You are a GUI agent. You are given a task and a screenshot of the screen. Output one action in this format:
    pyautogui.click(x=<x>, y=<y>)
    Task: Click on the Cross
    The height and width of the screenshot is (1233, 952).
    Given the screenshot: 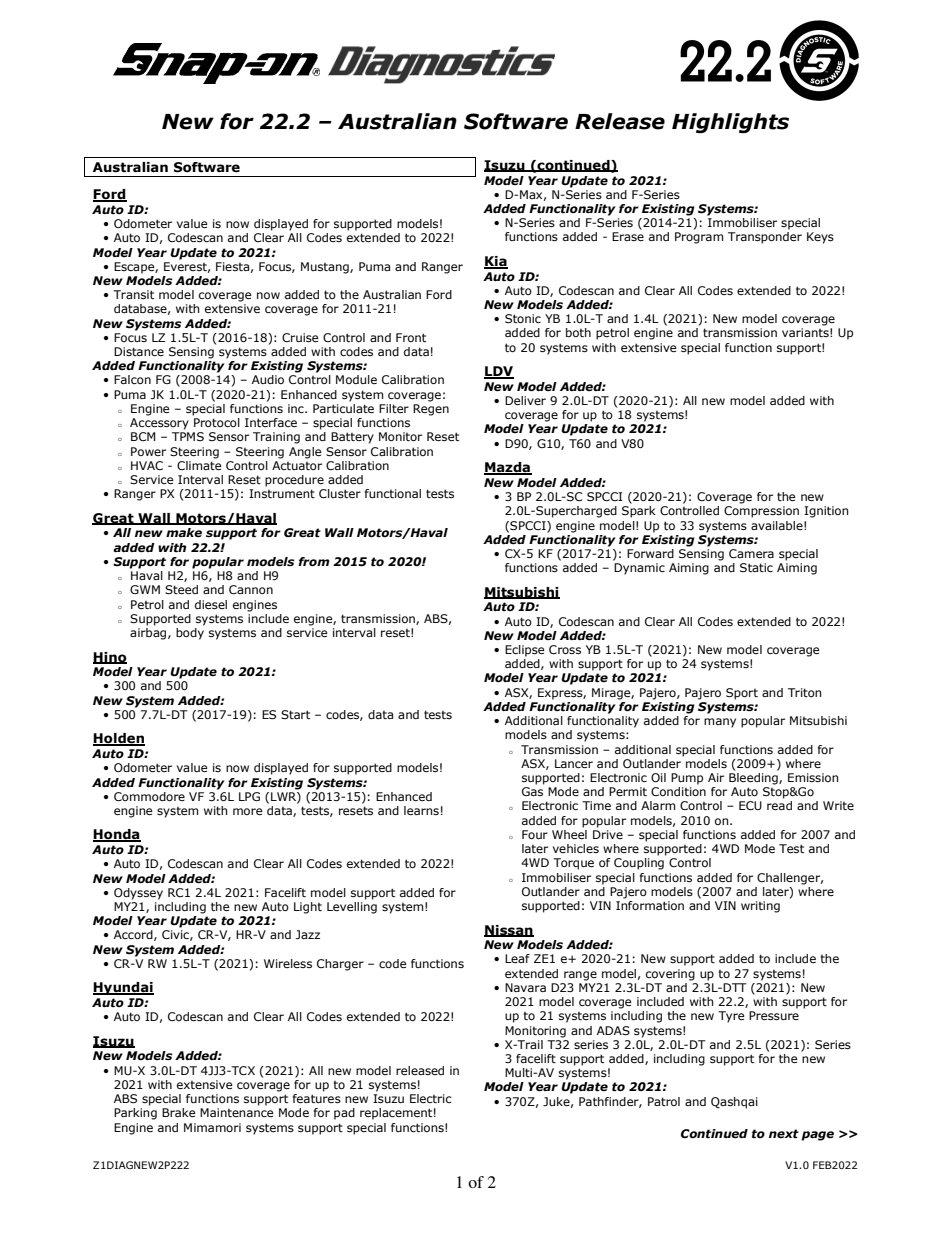 What is the action you would take?
    pyautogui.click(x=565, y=650)
